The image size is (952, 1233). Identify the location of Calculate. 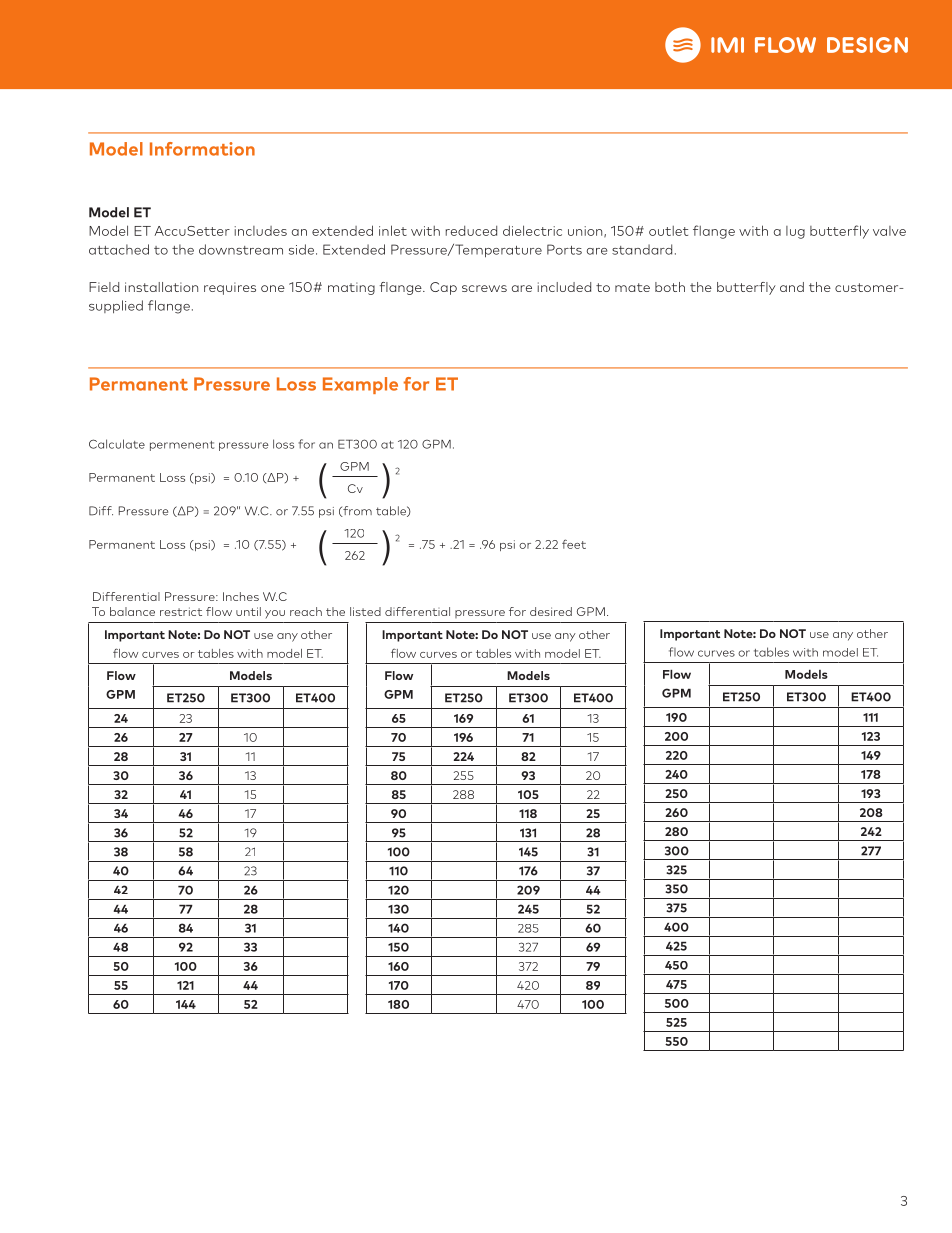
(117, 444).
